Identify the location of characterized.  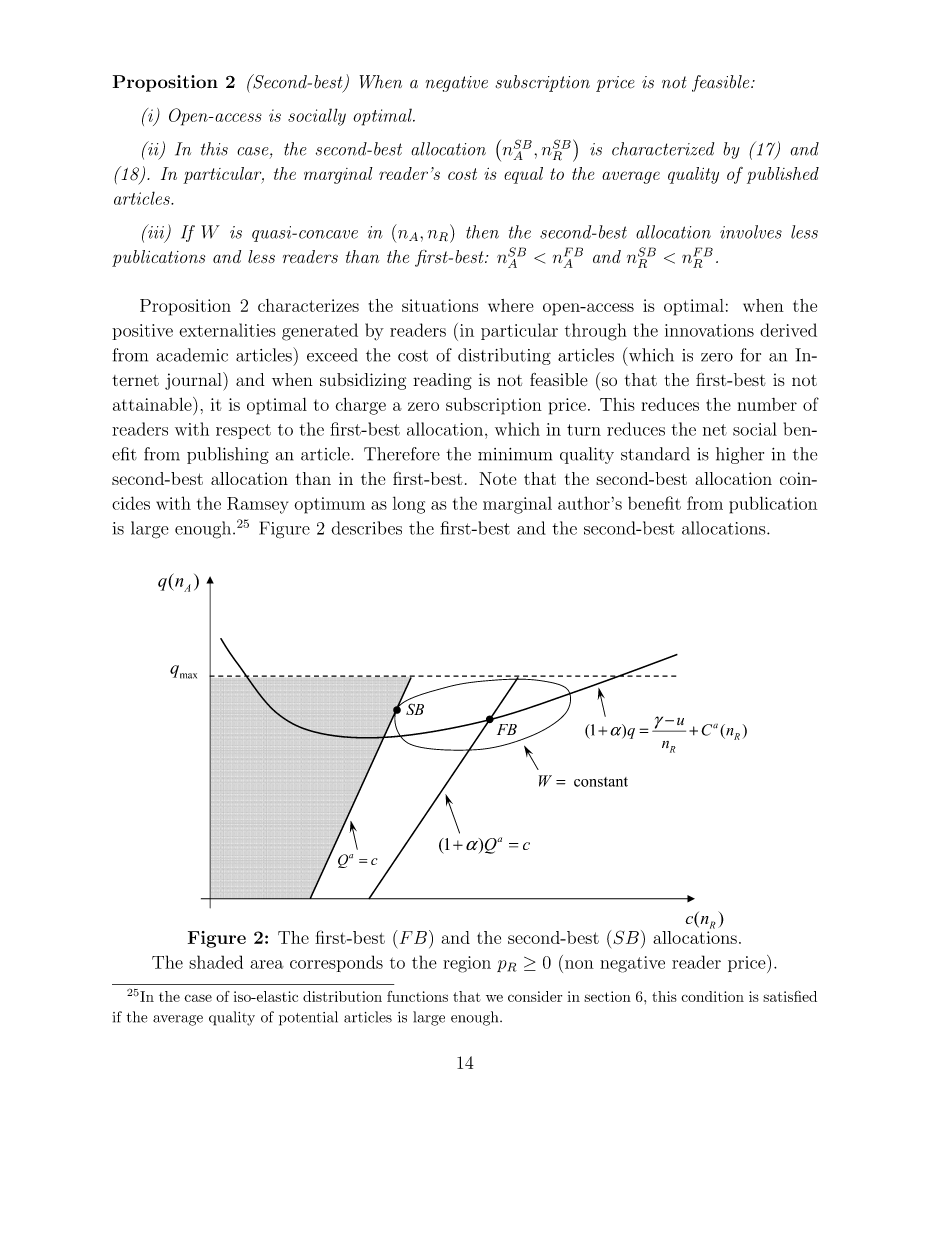
(663, 149).
